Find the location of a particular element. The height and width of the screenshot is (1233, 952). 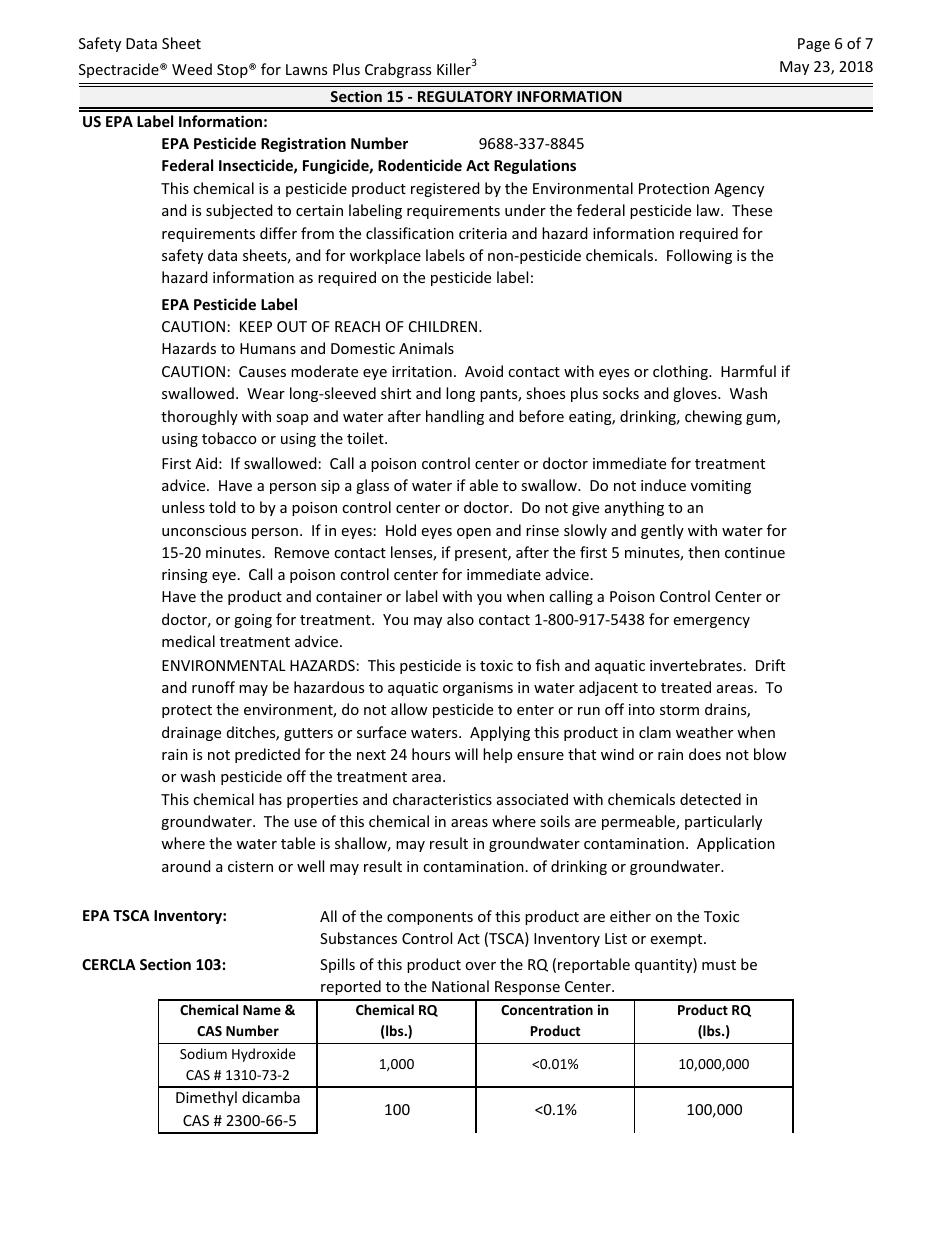

REGULATORY is located at coordinates (465, 96).
